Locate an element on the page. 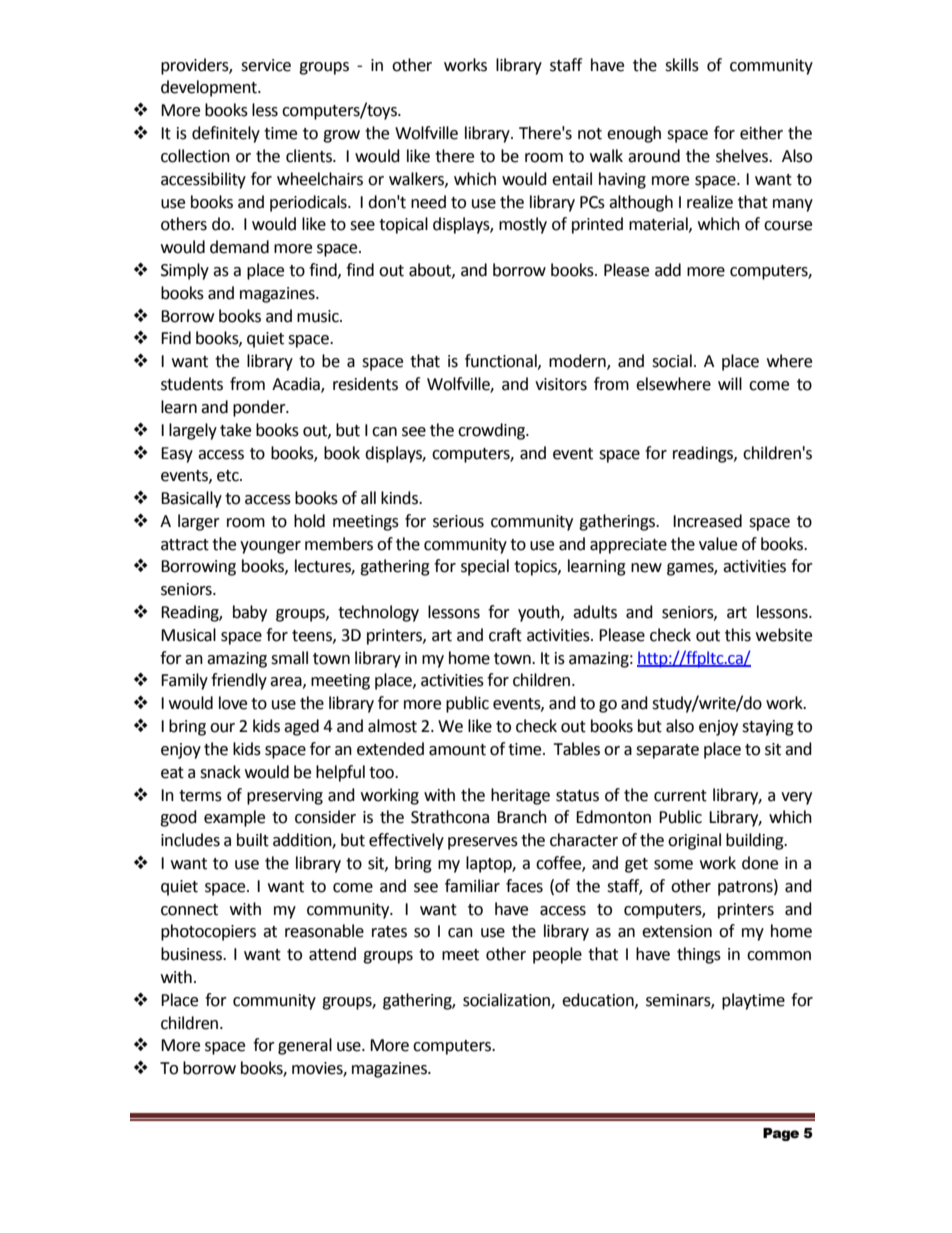 The image size is (952, 1233). general is located at coordinates (305, 1046).
